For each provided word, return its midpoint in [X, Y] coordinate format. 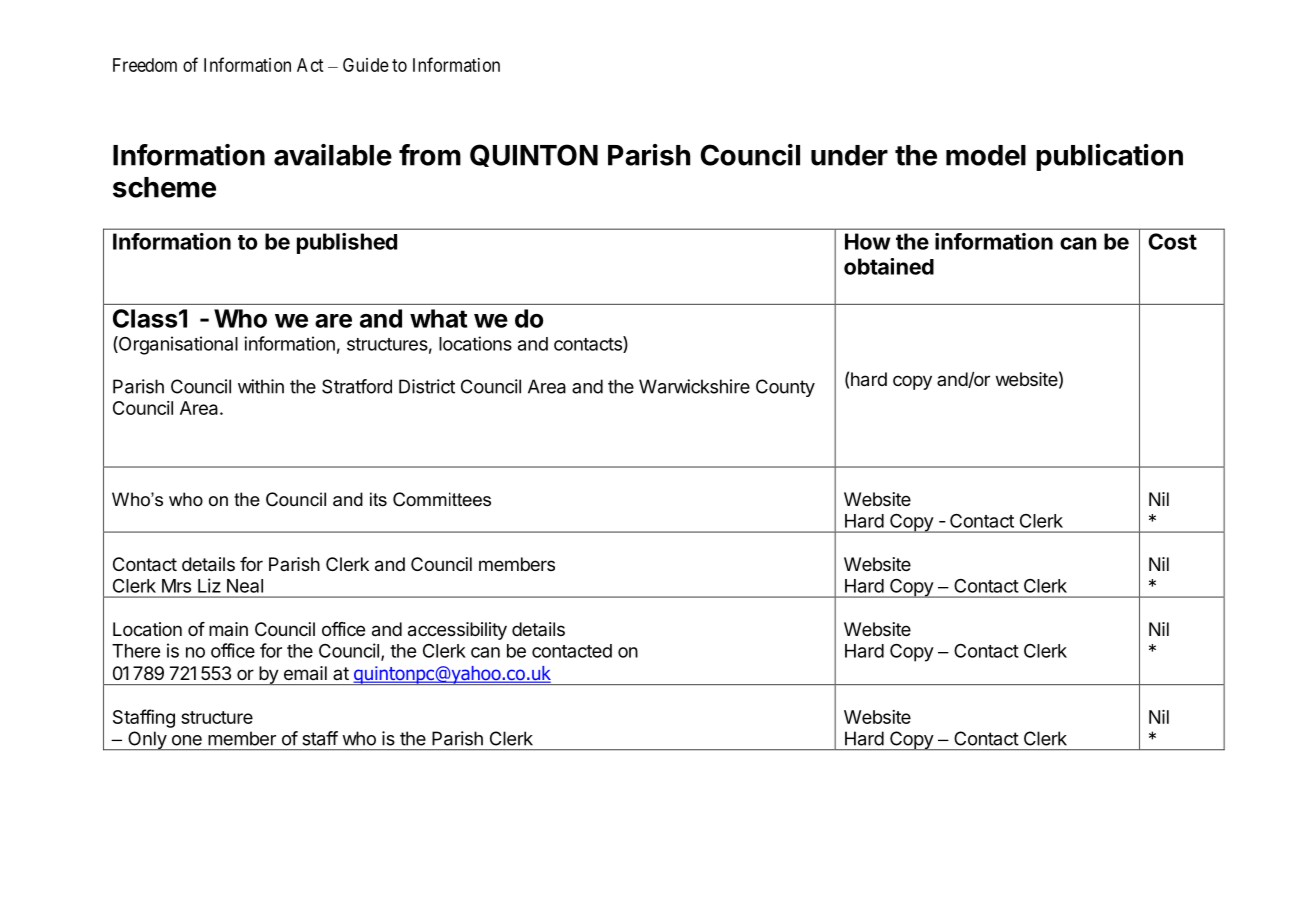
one [187, 740]
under [849, 155]
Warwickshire [694, 386]
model [986, 155]
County [785, 388]
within [261, 386]
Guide [366, 65]
